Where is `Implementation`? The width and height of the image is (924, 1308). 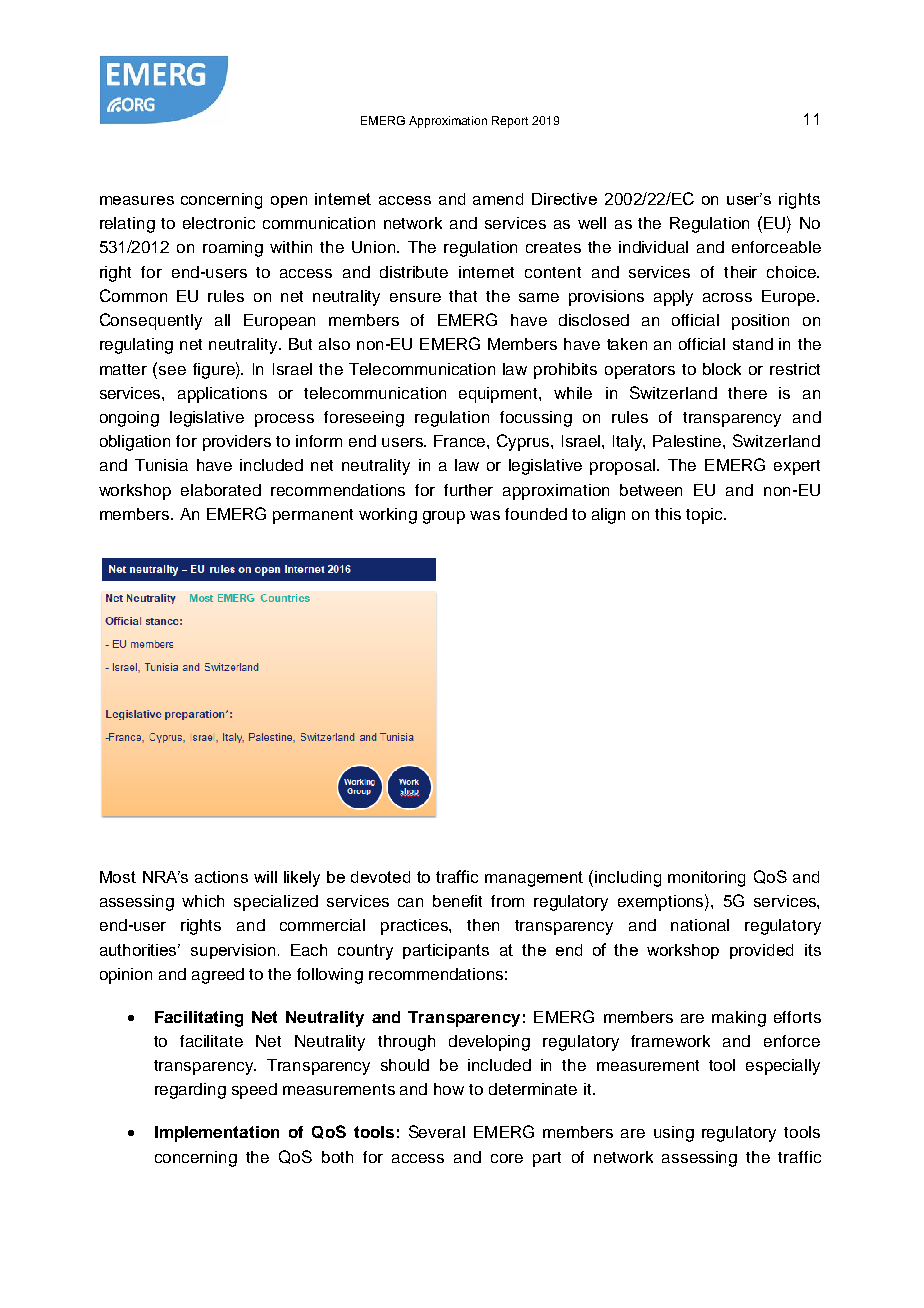
Implementation is located at coordinates (217, 1134).
